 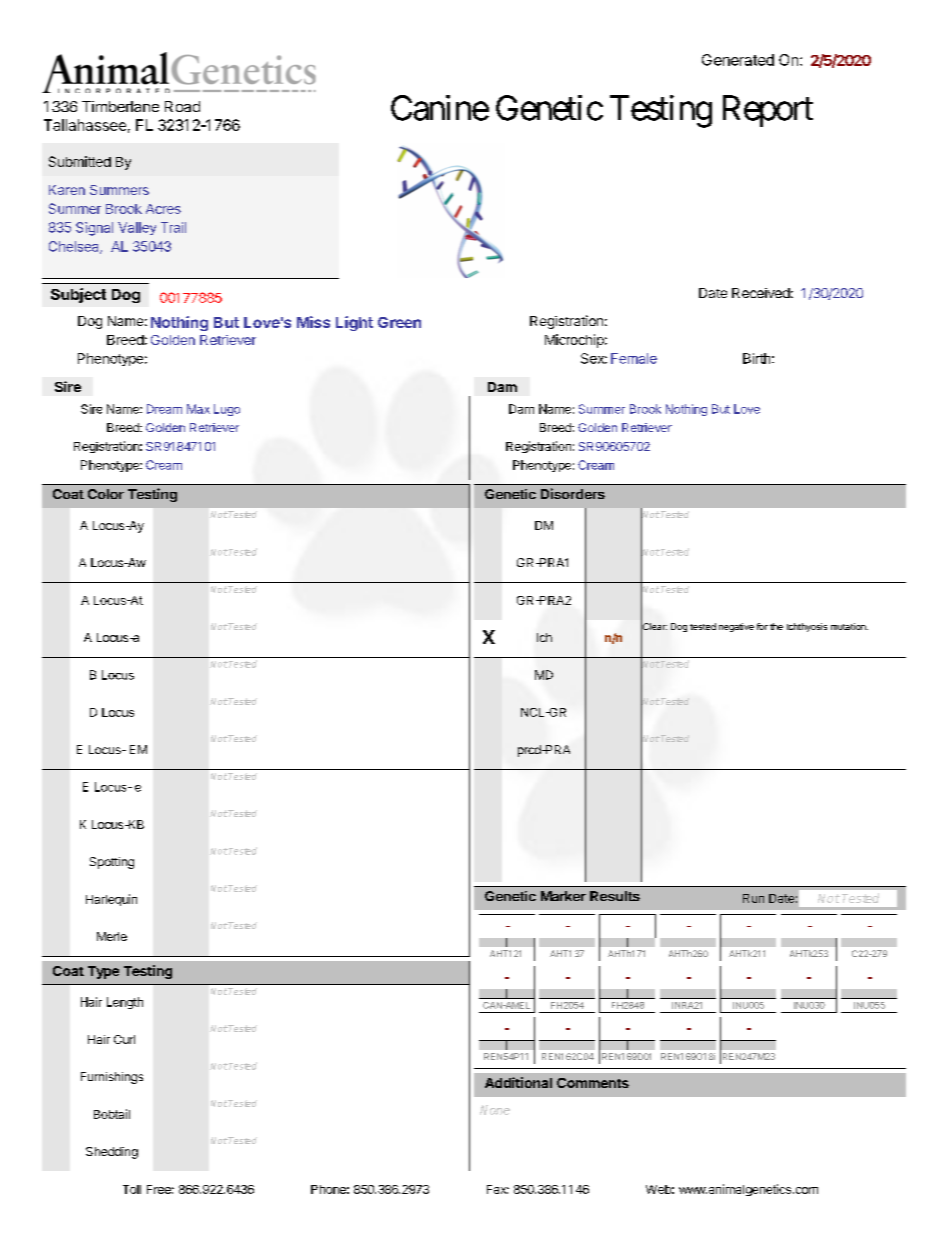 I want to click on Road, so click(x=182, y=106).
